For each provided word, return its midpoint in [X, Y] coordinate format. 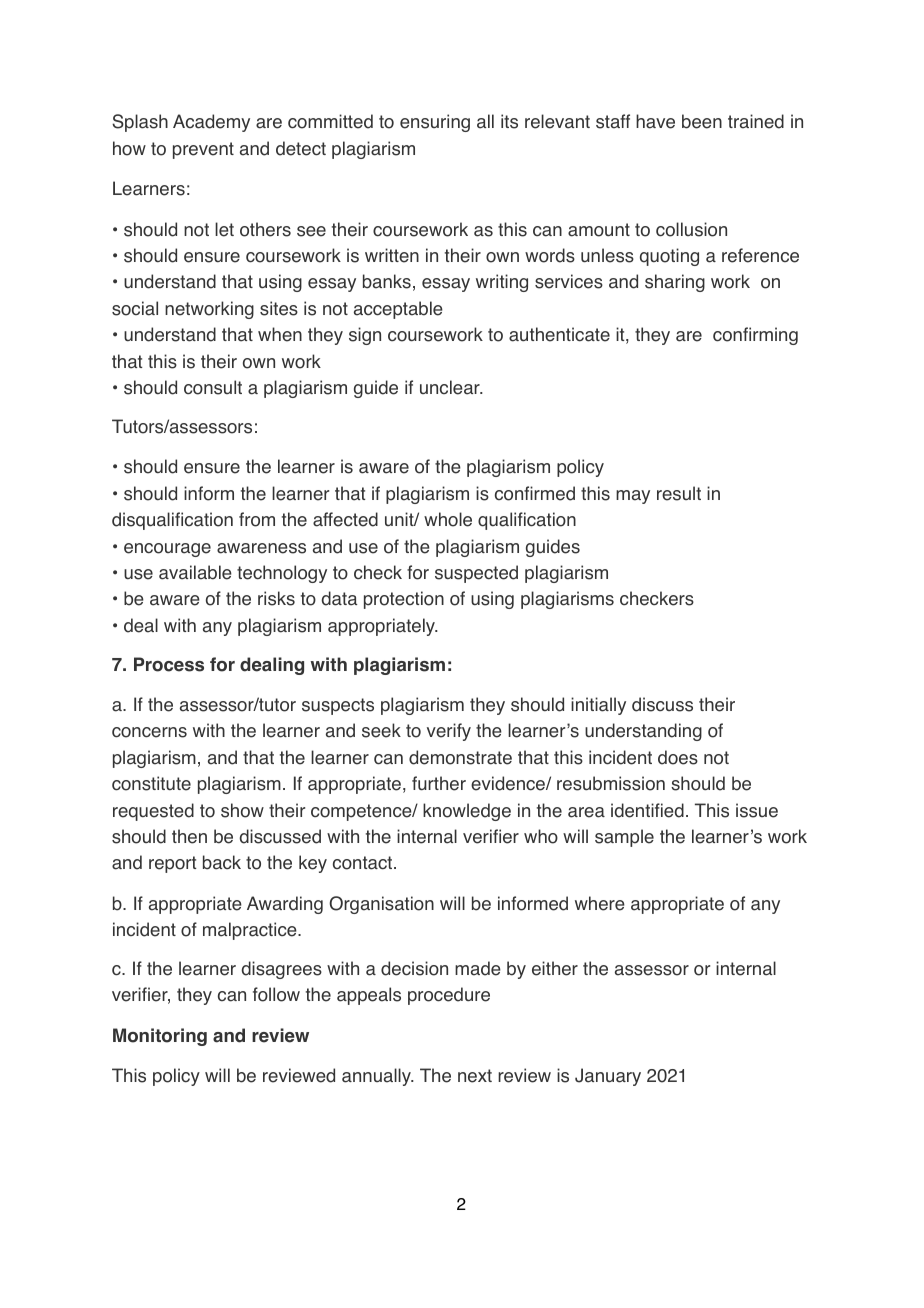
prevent [203, 150]
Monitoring [160, 1037]
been [702, 121]
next [475, 1076]
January [608, 1077]
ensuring [435, 123]
